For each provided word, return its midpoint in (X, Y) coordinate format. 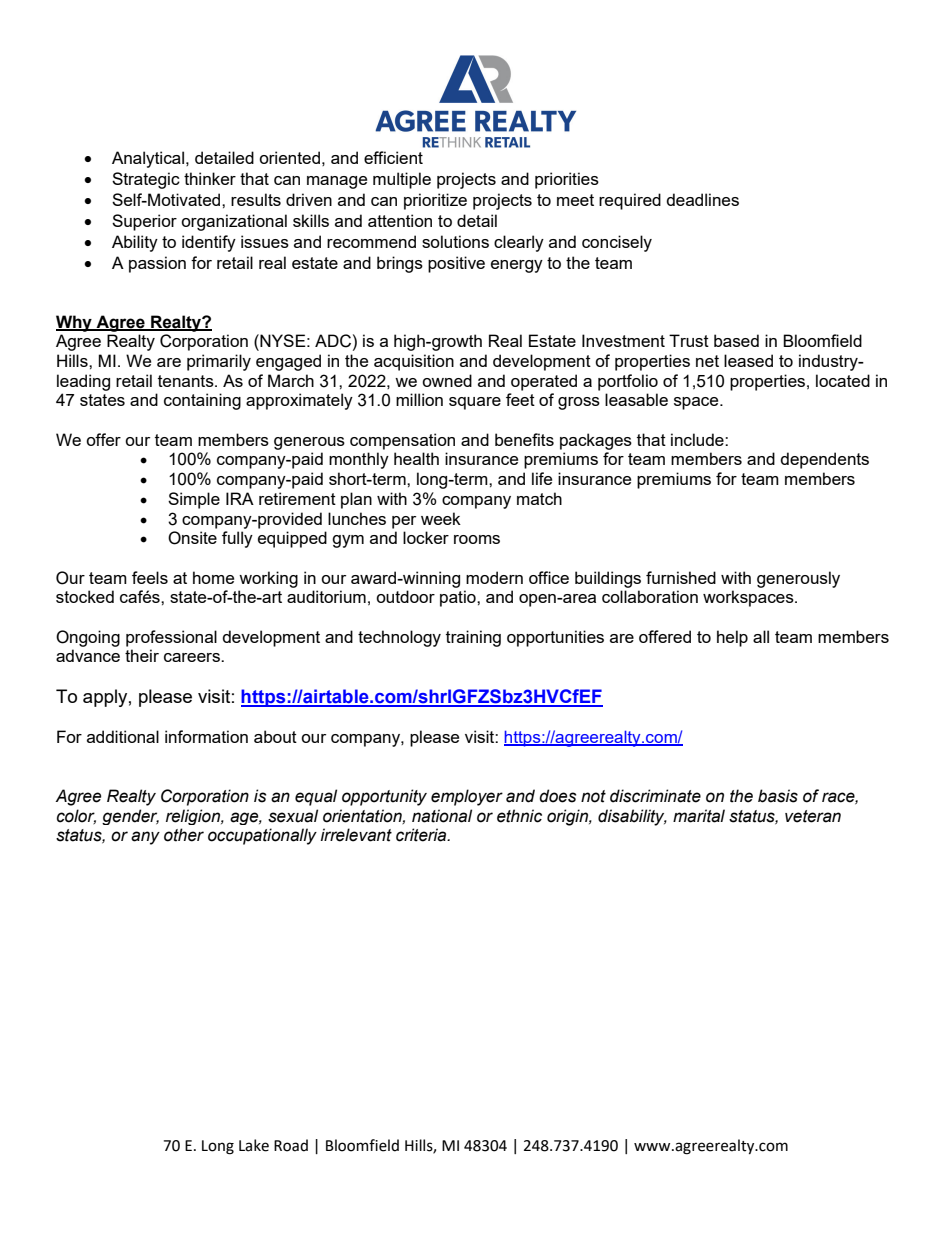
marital (699, 816)
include (698, 439)
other (184, 835)
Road (291, 1145)
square (475, 403)
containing (202, 401)
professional (171, 638)
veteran (813, 816)
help (732, 638)
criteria (422, 835)
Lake (254, 1145)
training (473, 638)
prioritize (435, 201)
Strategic (146, 180)
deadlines (702, 199)
